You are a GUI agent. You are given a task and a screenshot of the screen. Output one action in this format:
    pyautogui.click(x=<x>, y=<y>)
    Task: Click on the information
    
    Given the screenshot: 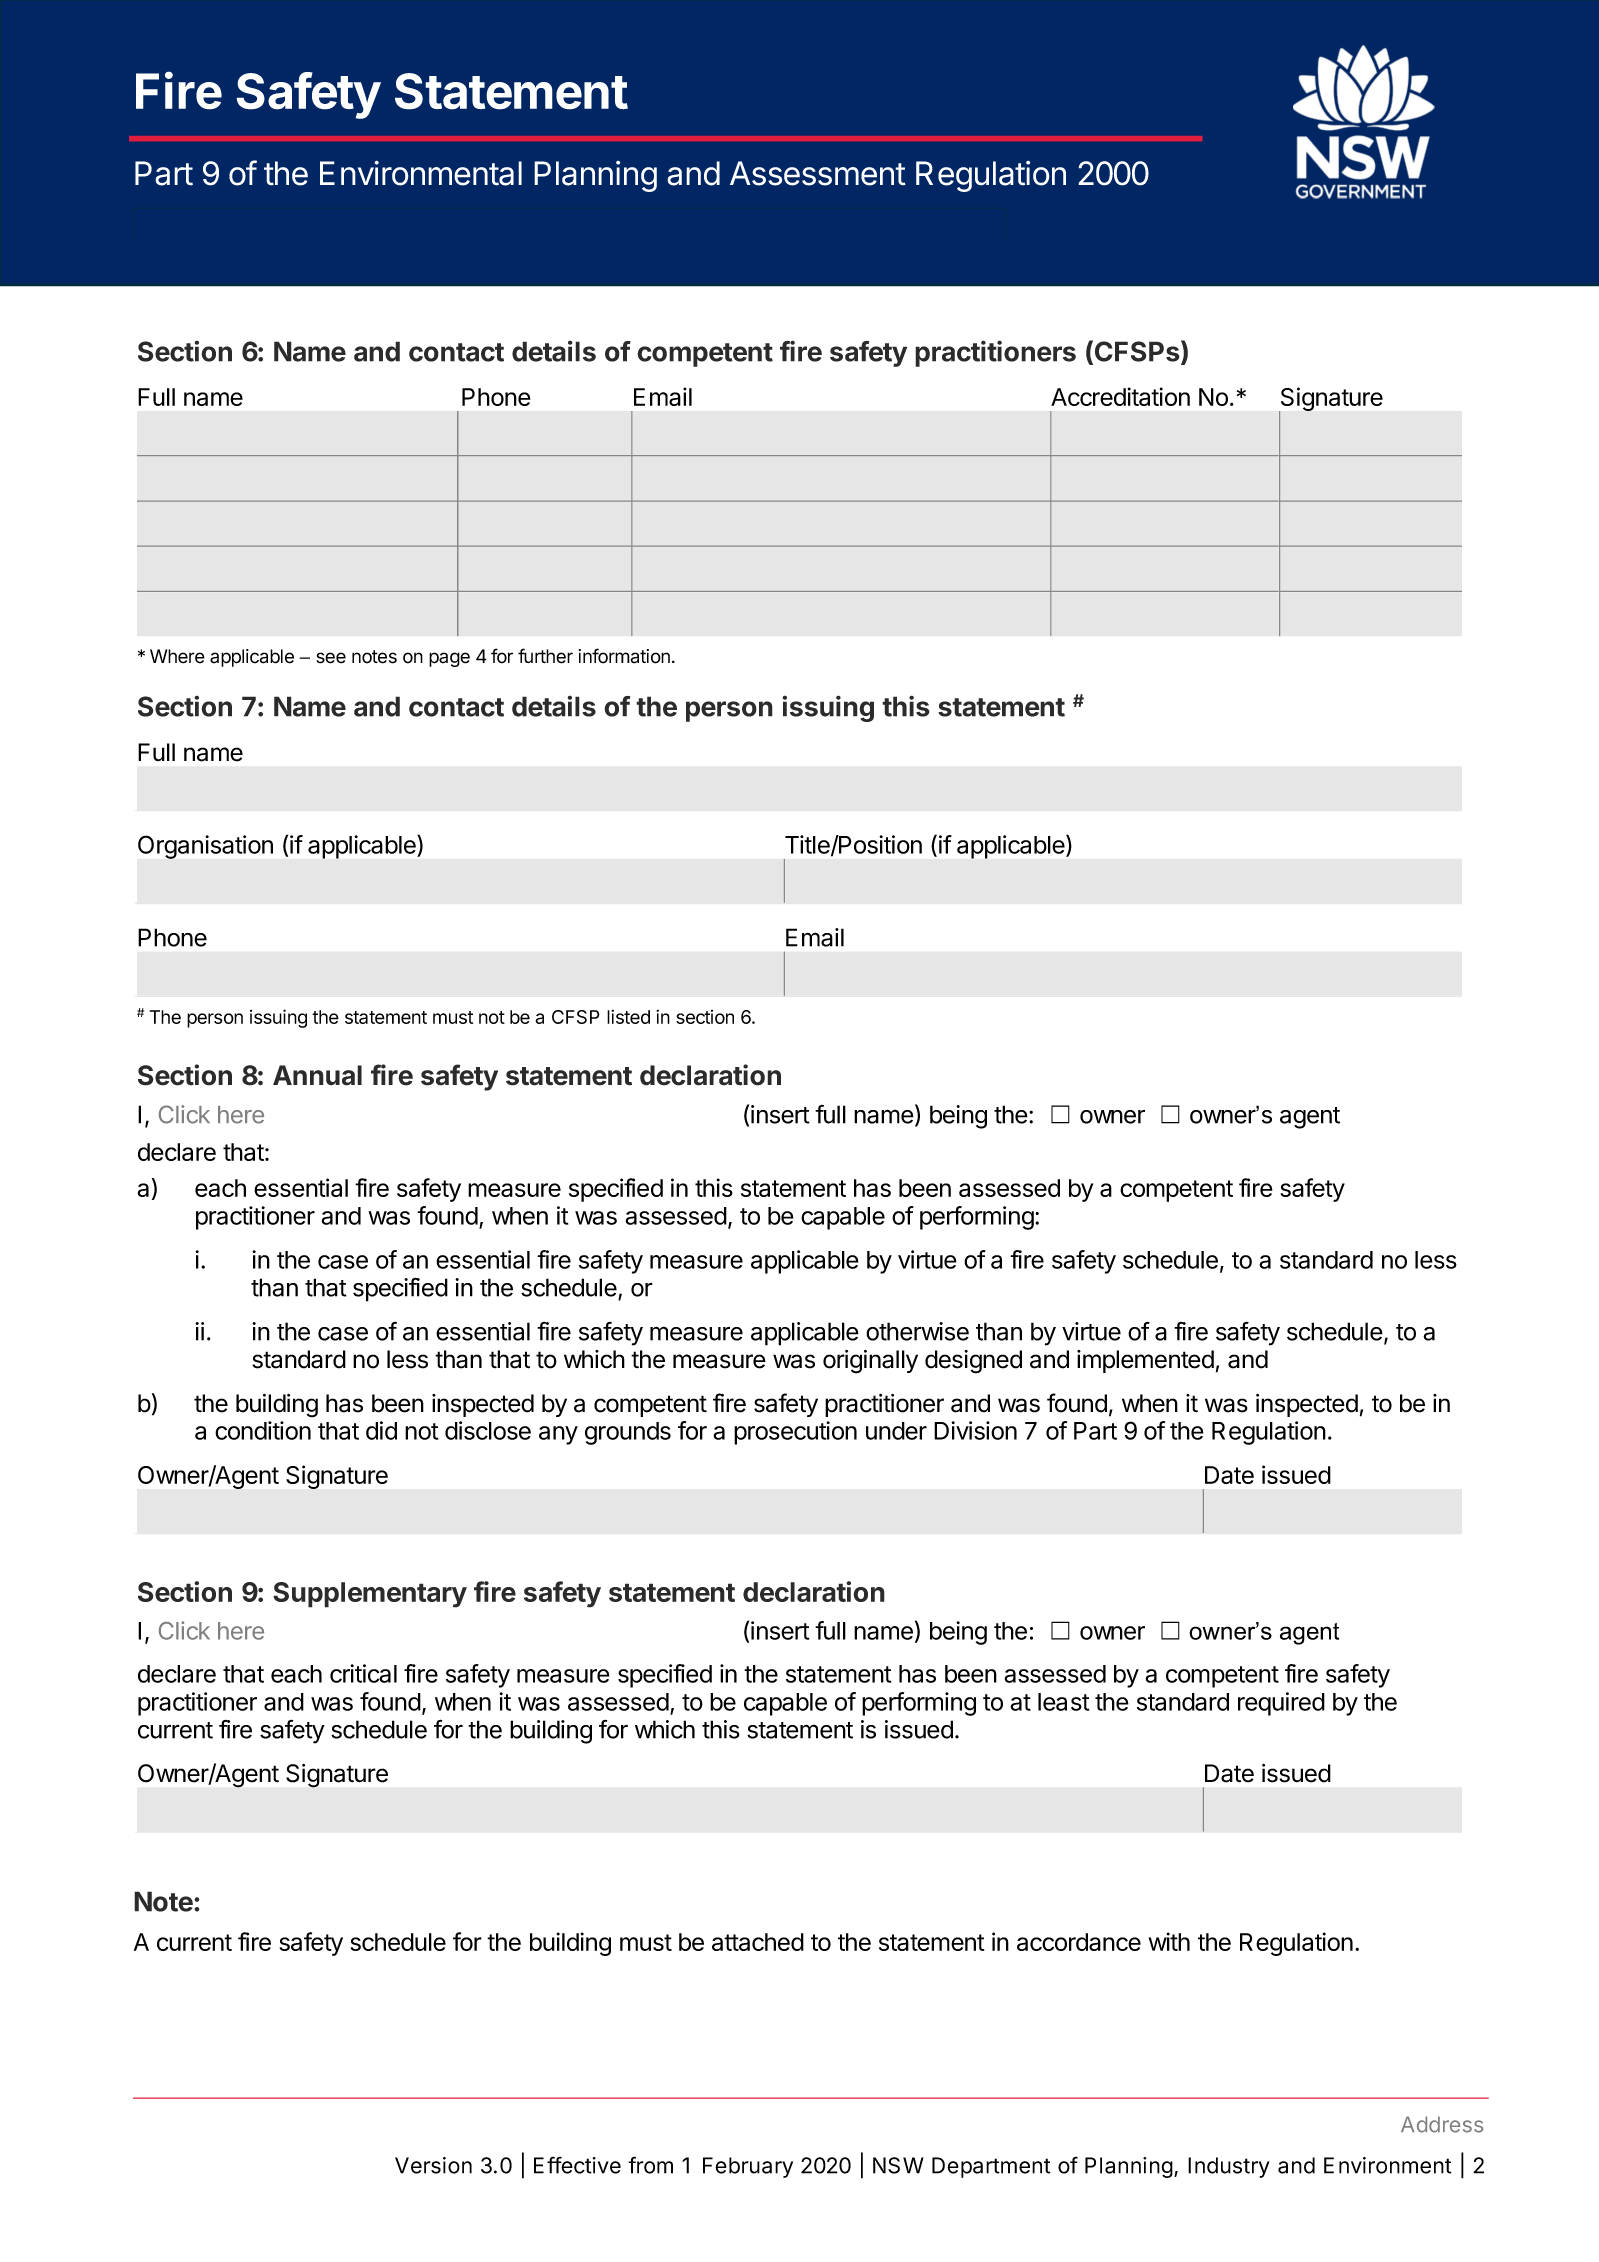 What is the action you would take?
    pyautogui.click(x=624, y=656)
